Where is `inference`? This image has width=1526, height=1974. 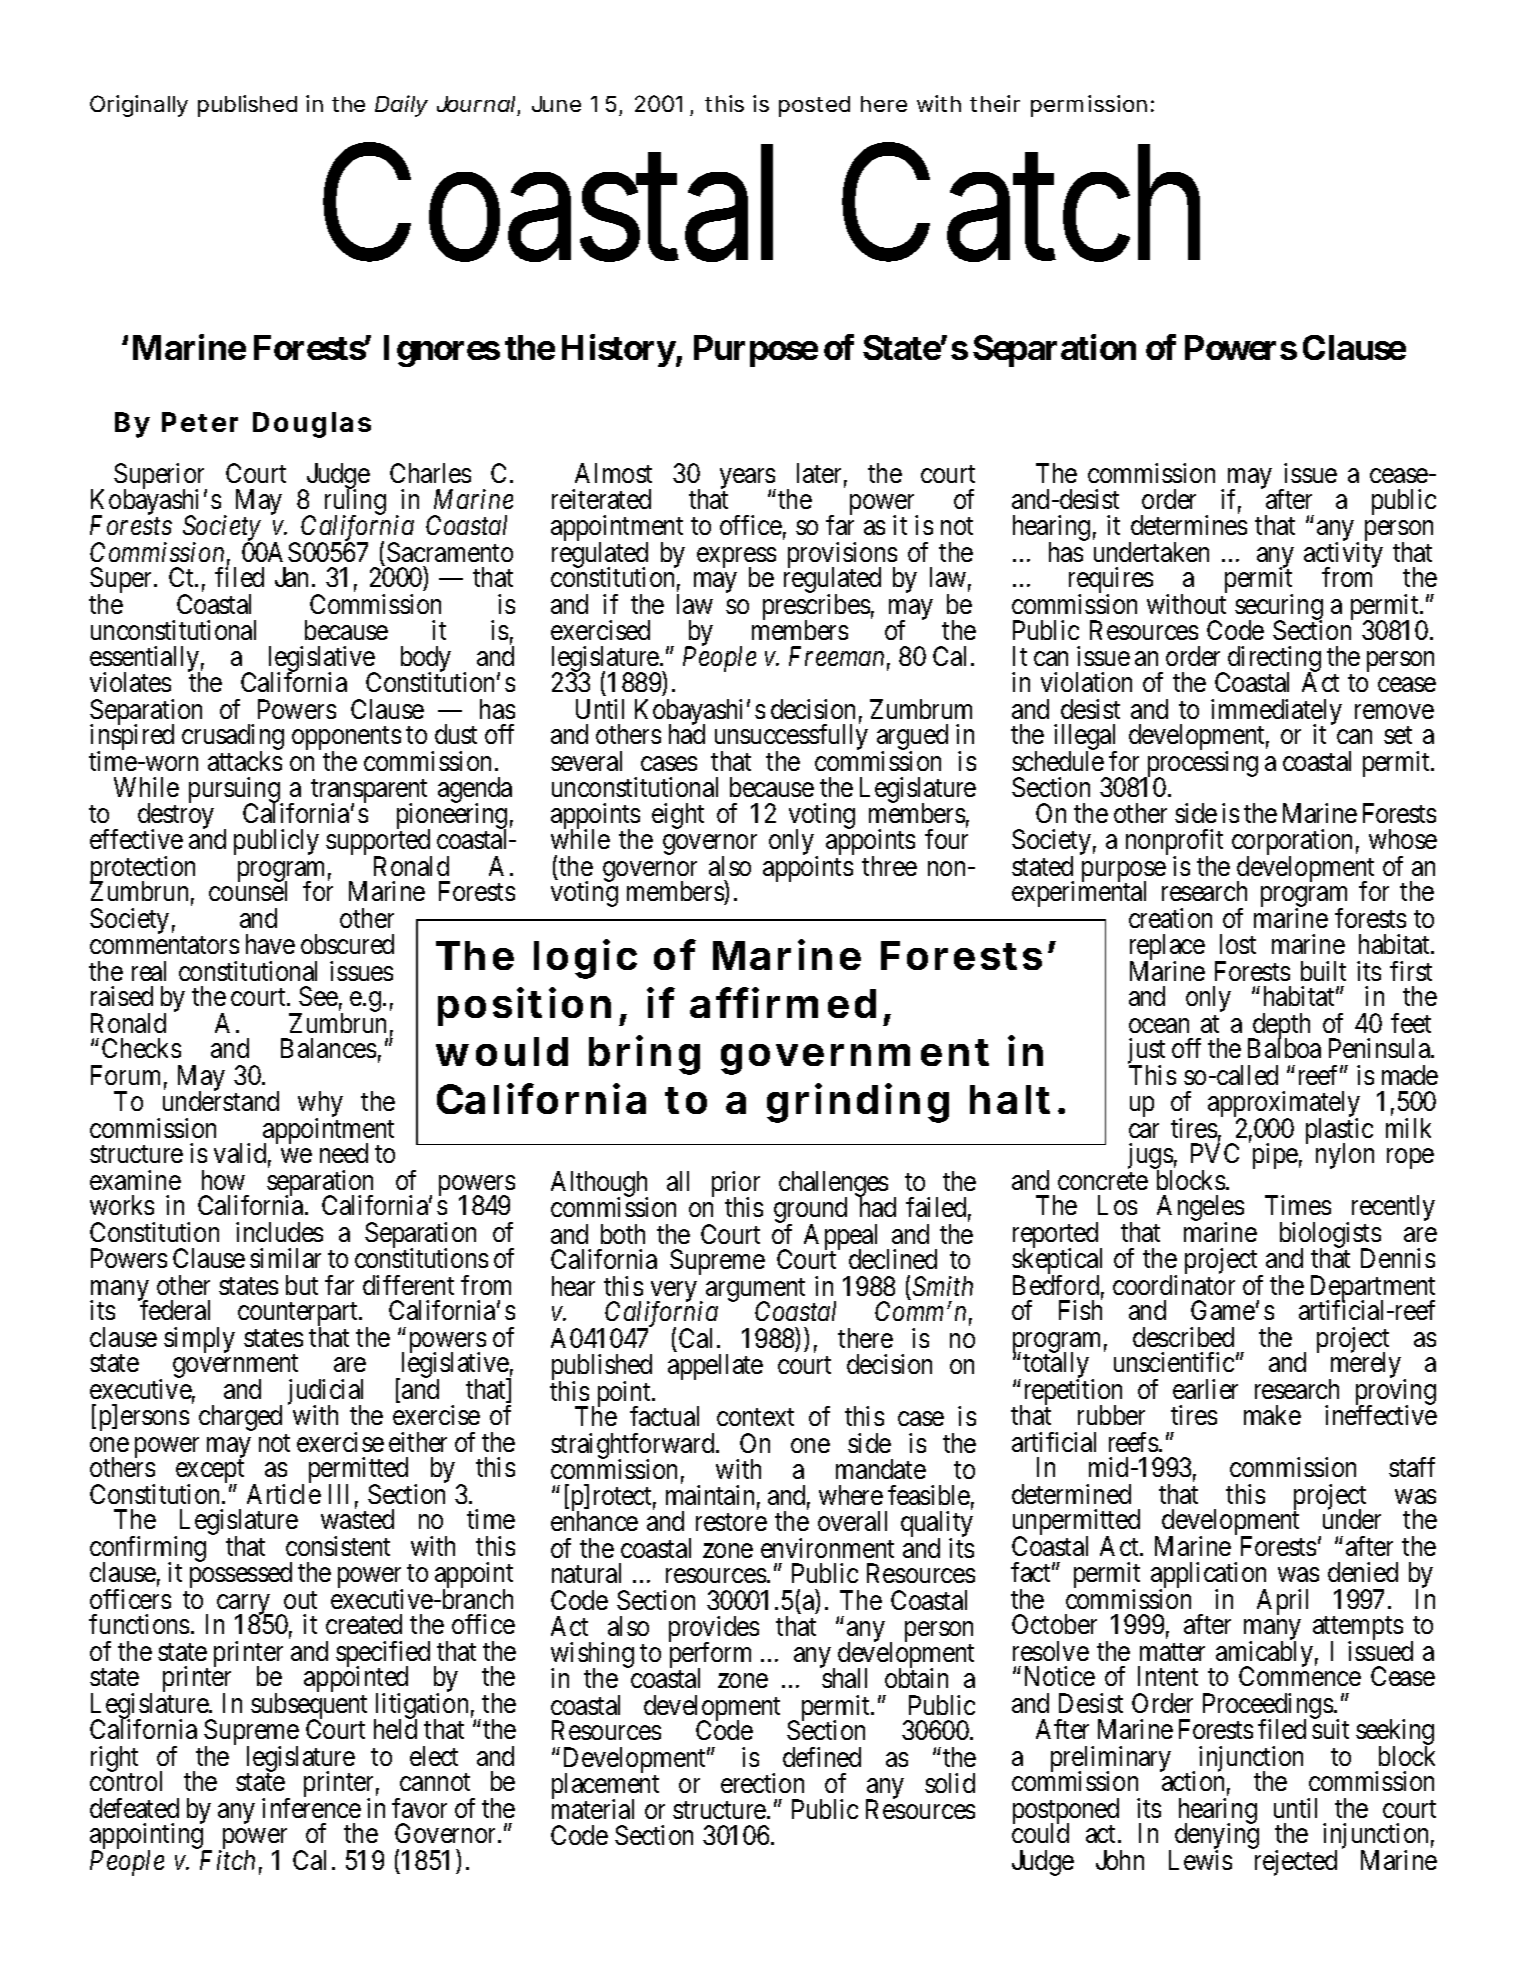
inference is located at coordinates (311, 1808).
